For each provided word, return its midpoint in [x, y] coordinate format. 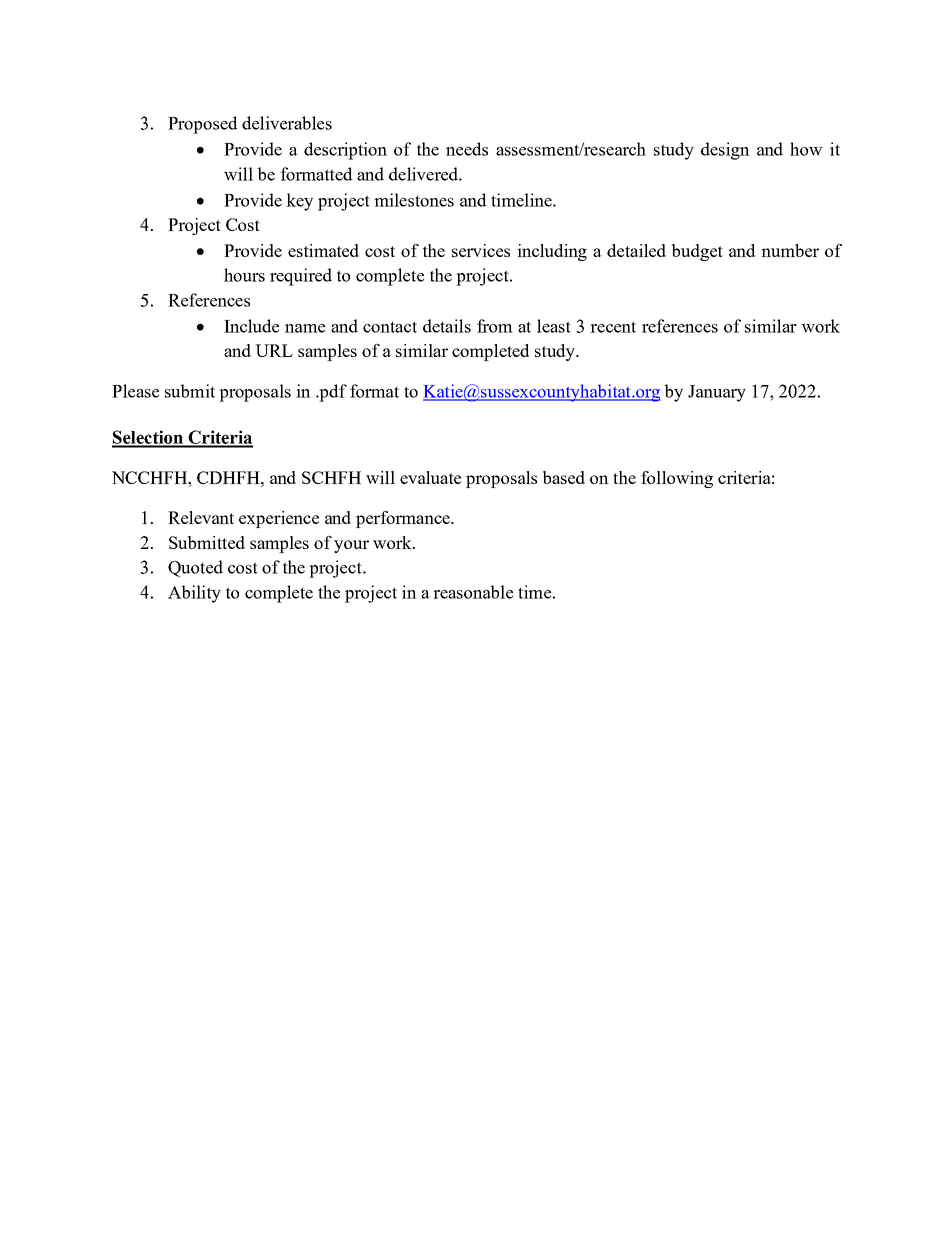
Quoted [195, 568]
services [481, 250]
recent [613, 327]
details [447, 326]
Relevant [201, 517]
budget [697, 252]
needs [467, 149]
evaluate [430, 477]
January [717, 393]
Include [251, 326]
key [299, 202]
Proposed [202, 125]
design [725, 151]
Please [135, 391]
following [677, 479]
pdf [332, 393]
